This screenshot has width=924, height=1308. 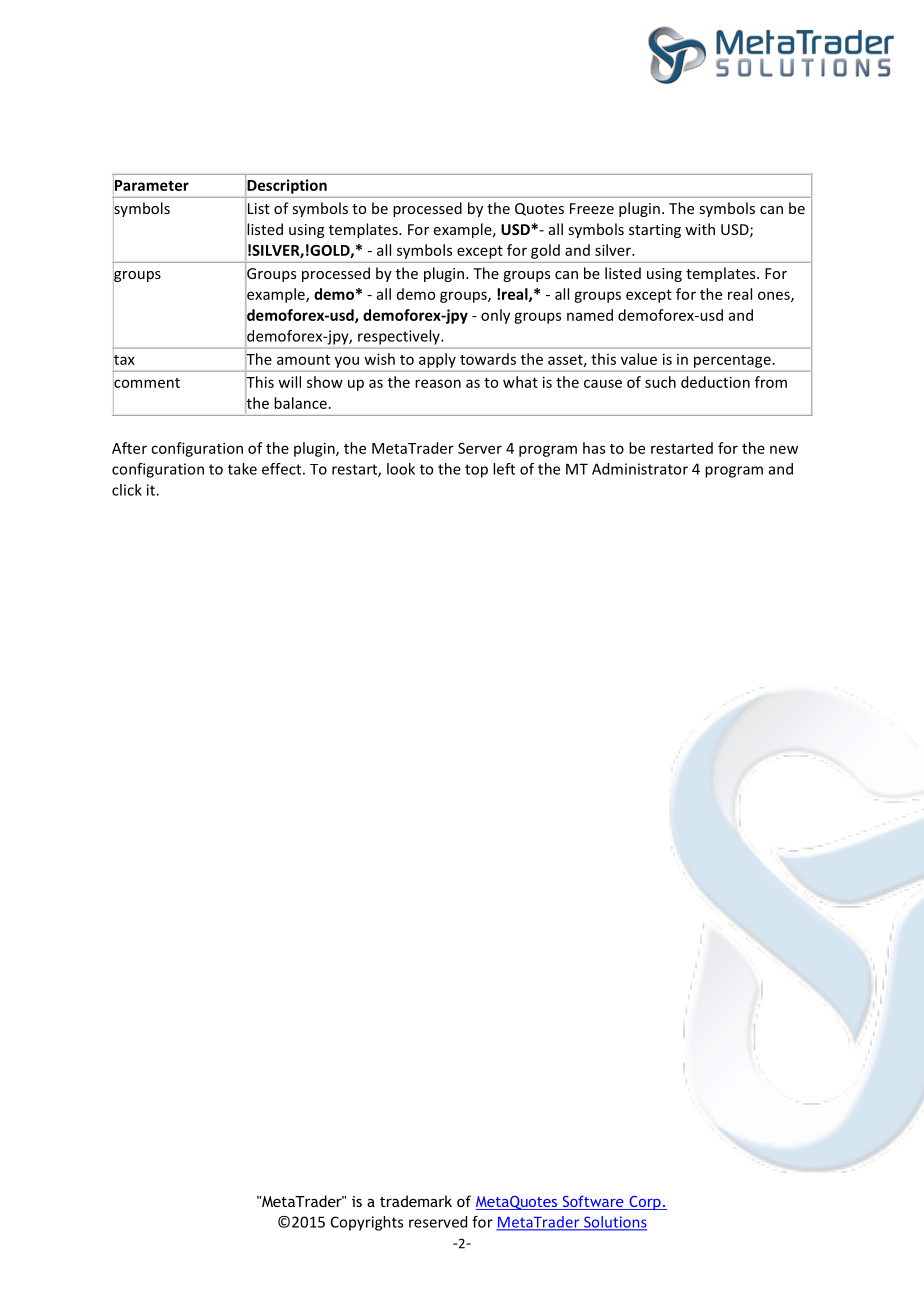 I want to click on with, so click(x=700, y=229).
